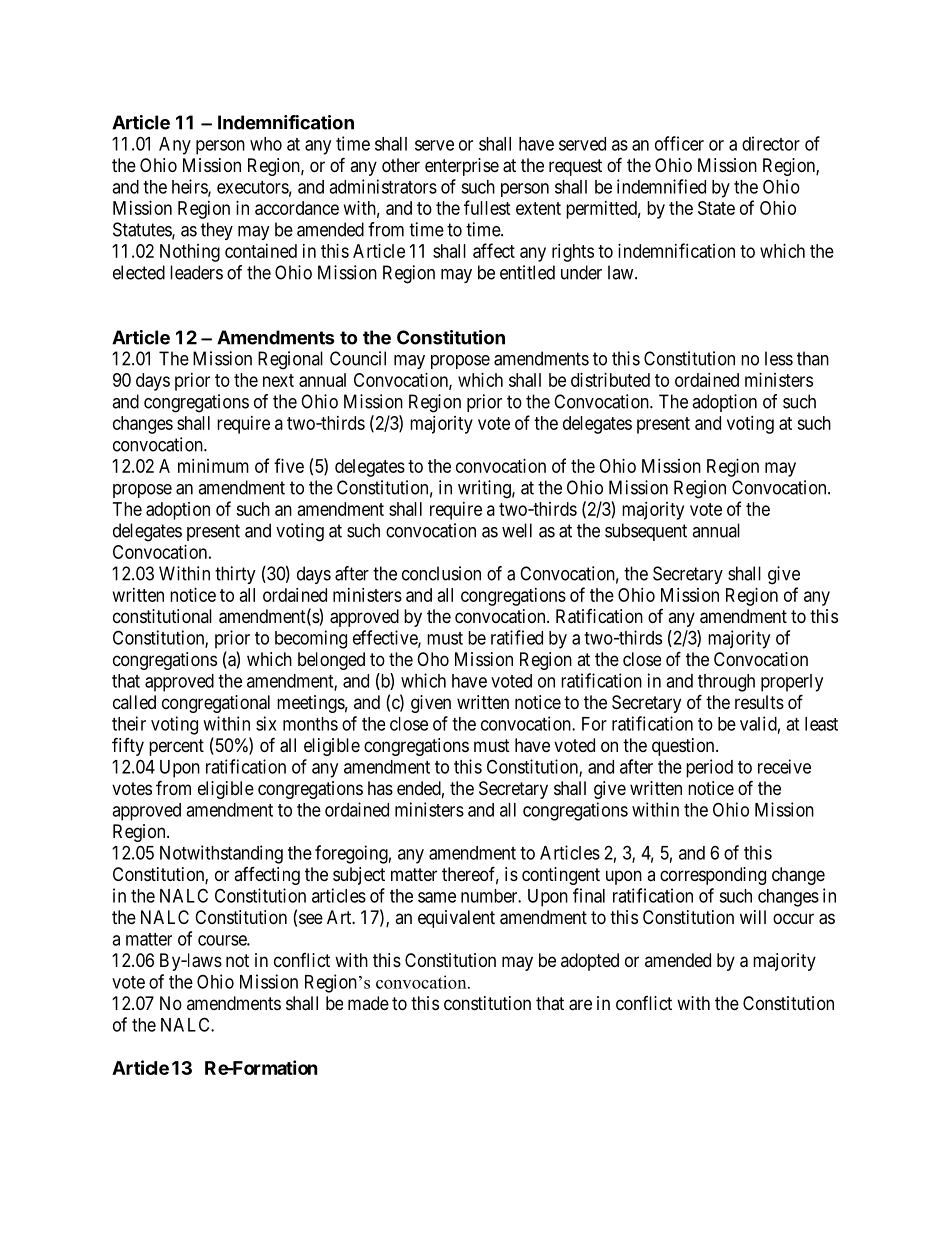 The width and height of the screenshot is (952, 1233). Describe the element at coordinates (223, 940) in the screenshot. I see `course` at that location.
